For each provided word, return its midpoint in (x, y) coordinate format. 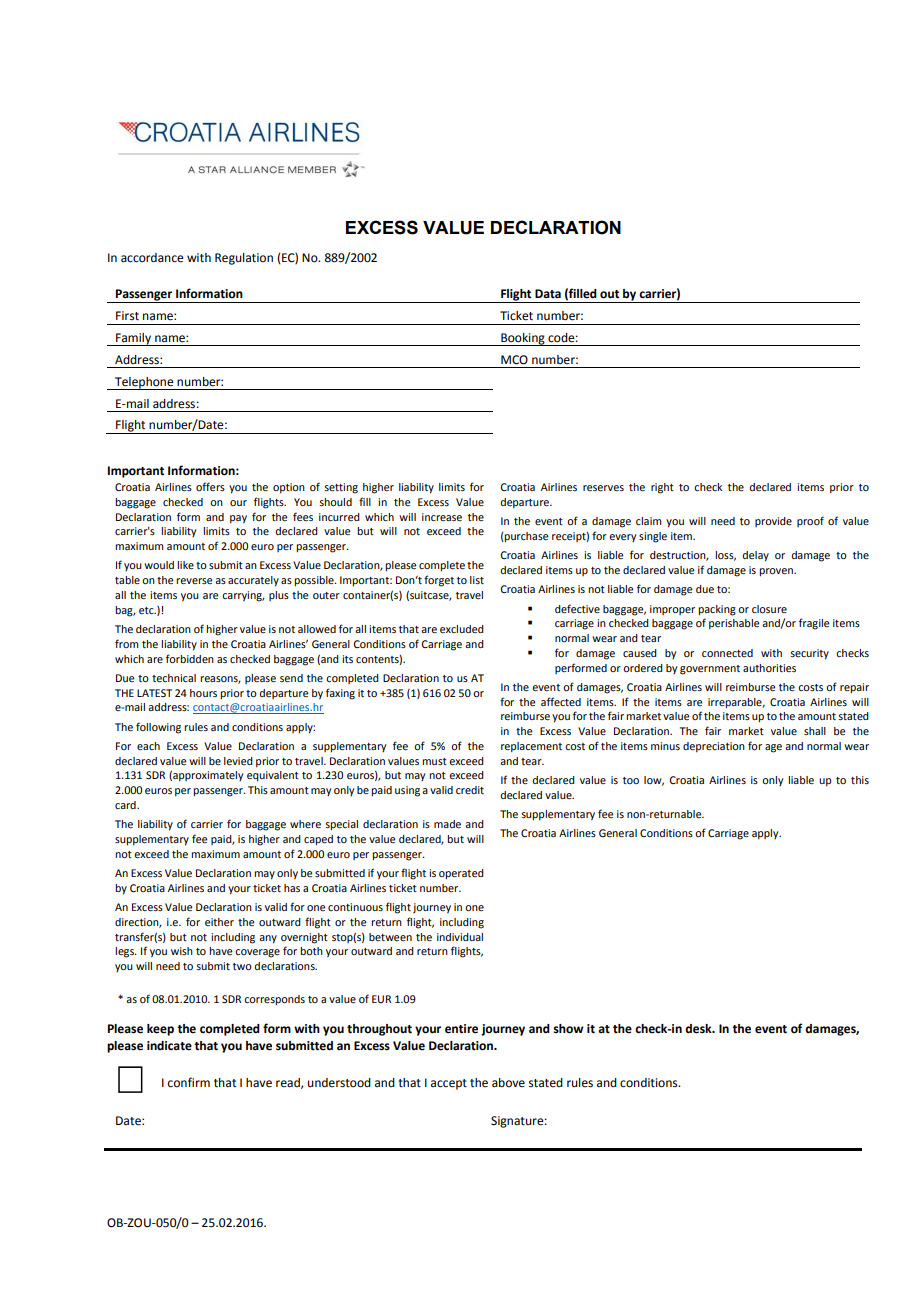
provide (773, 522)
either (219, 922)
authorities (769, 668)
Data (548, 293)
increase (442, 517)
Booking (523, 339)
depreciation (714, 747)
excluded (462, 629)
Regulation (244, 259)
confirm (189, 1082)
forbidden (190, 658)
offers (210, 486)
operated (461, 874)
